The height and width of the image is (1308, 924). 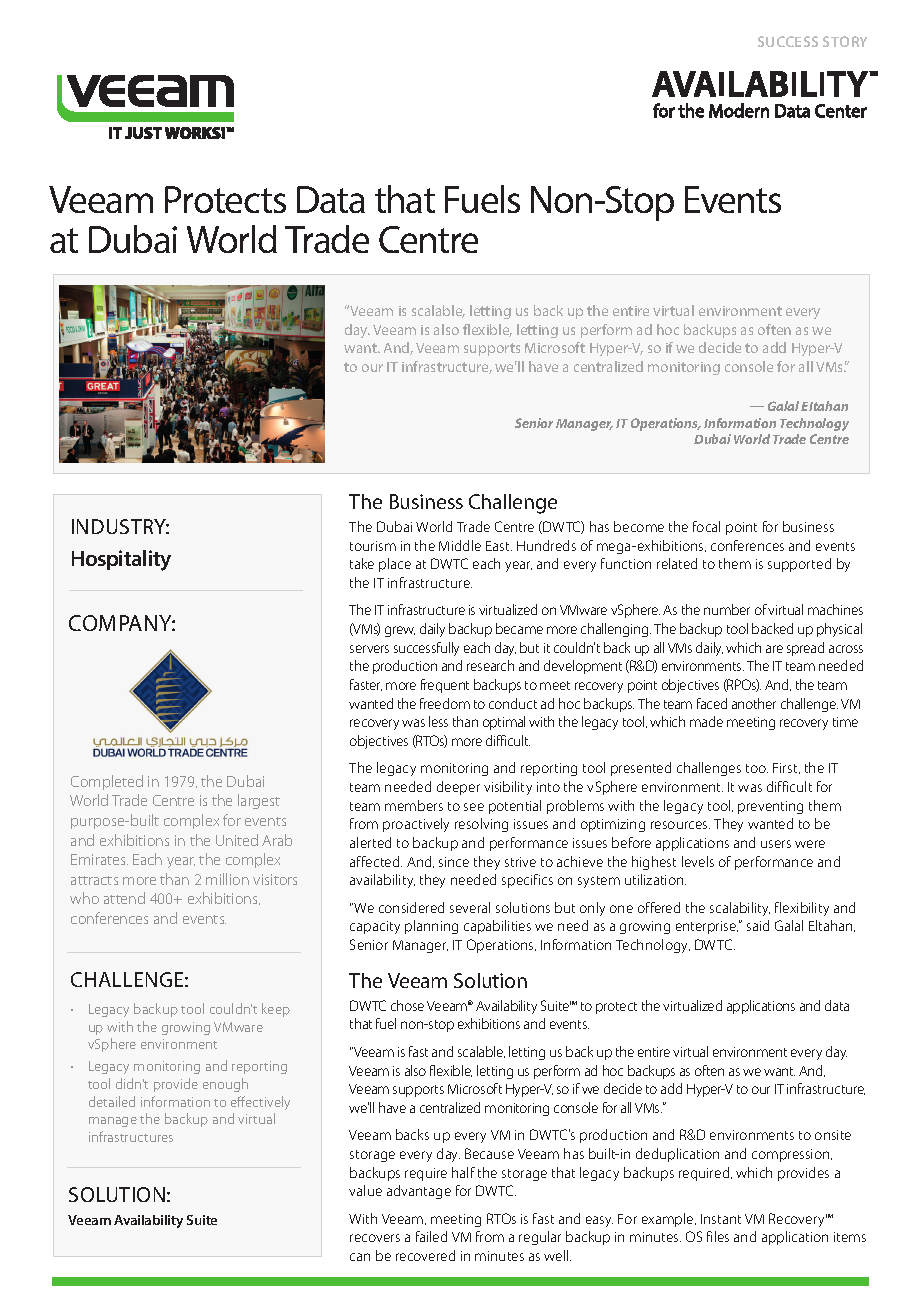 I want to click on failed, so click(x=431, y=1236).
